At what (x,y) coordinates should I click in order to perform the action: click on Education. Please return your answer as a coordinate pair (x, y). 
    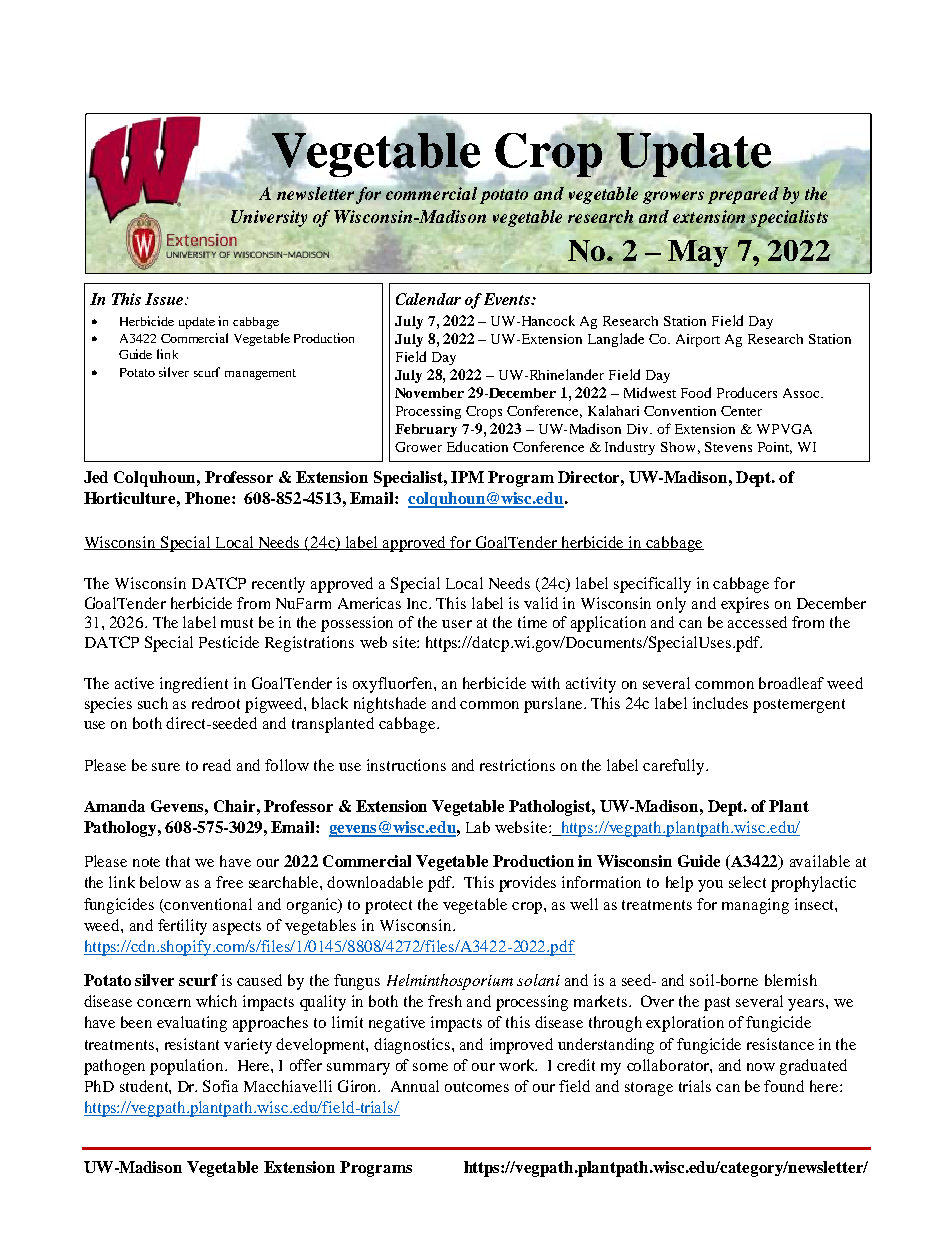
    Looking at the image, I should click on (477, 446).
